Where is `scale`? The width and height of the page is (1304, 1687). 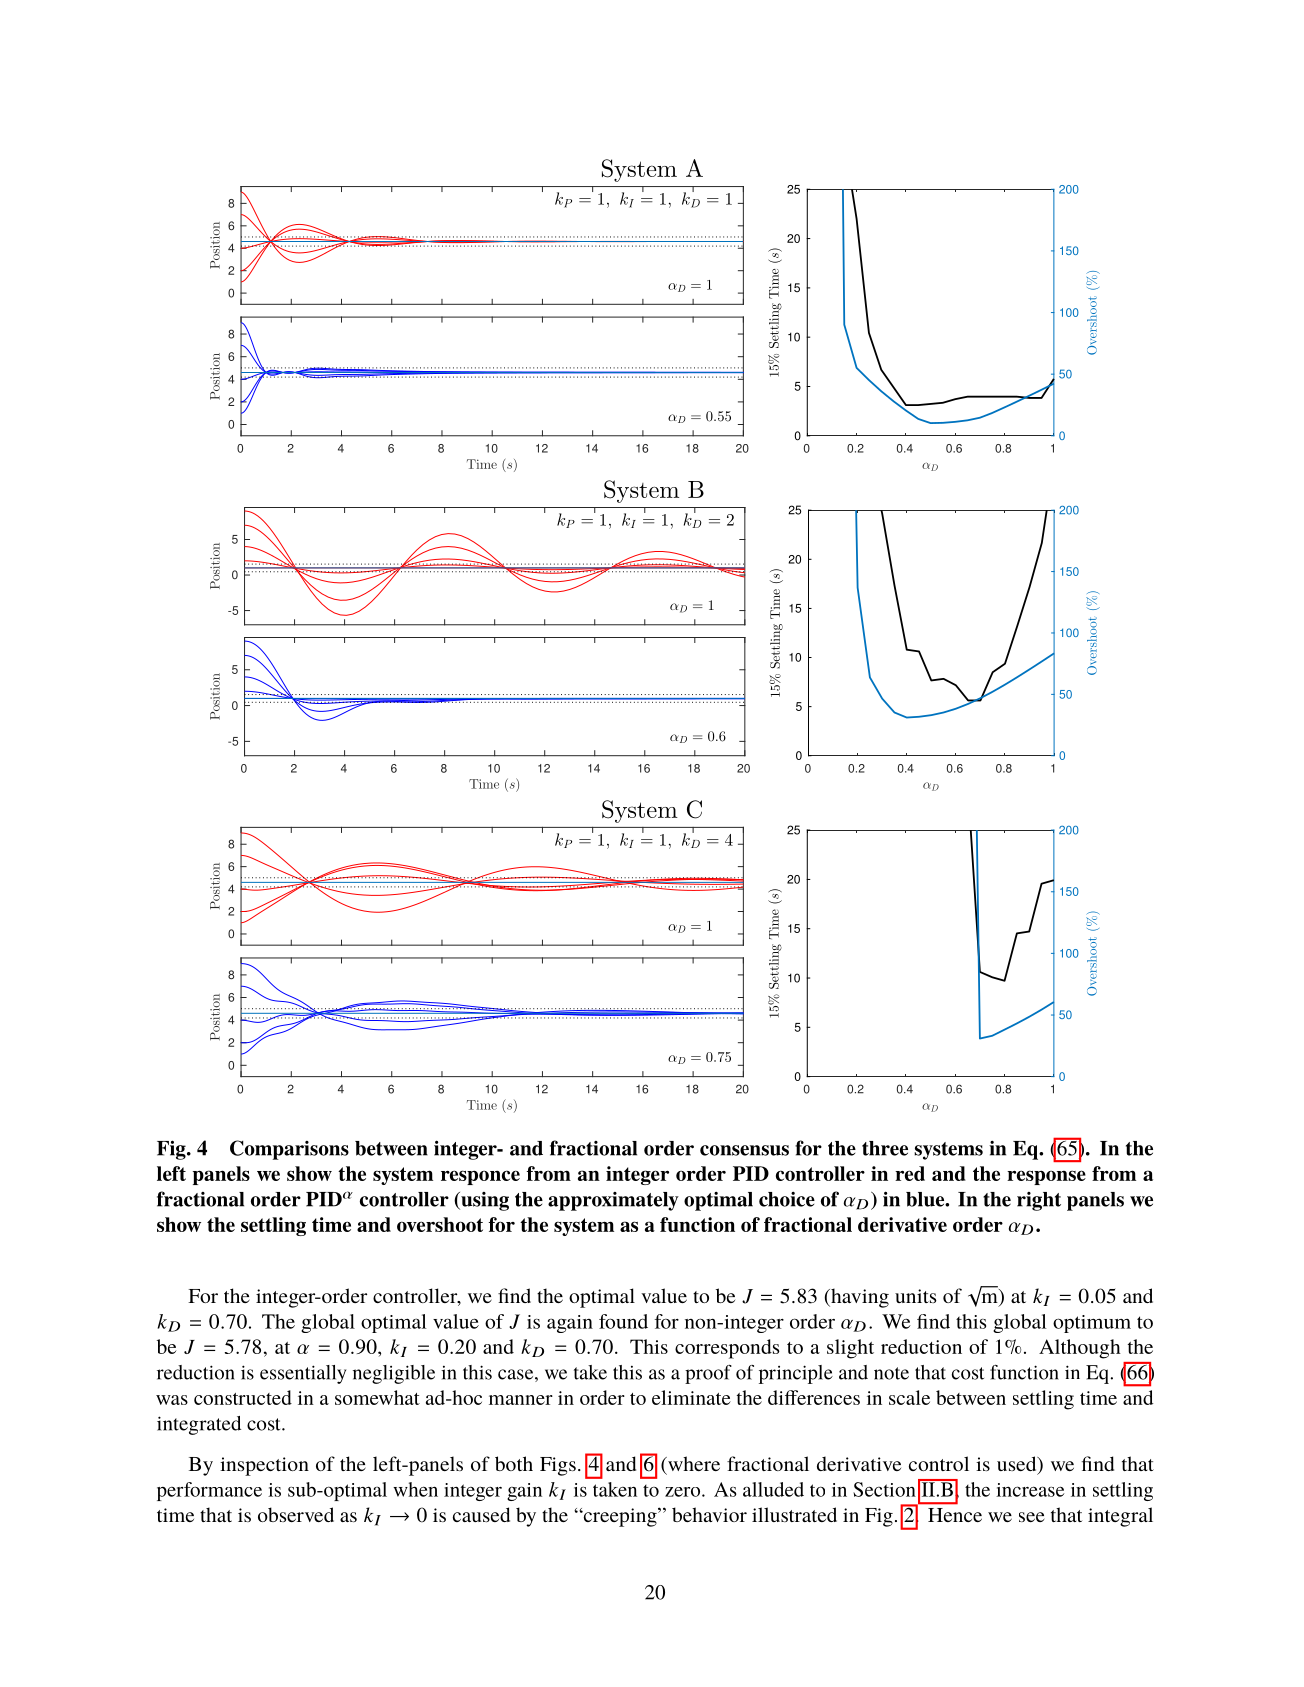 scale is located at coordinates (909, 1397).
